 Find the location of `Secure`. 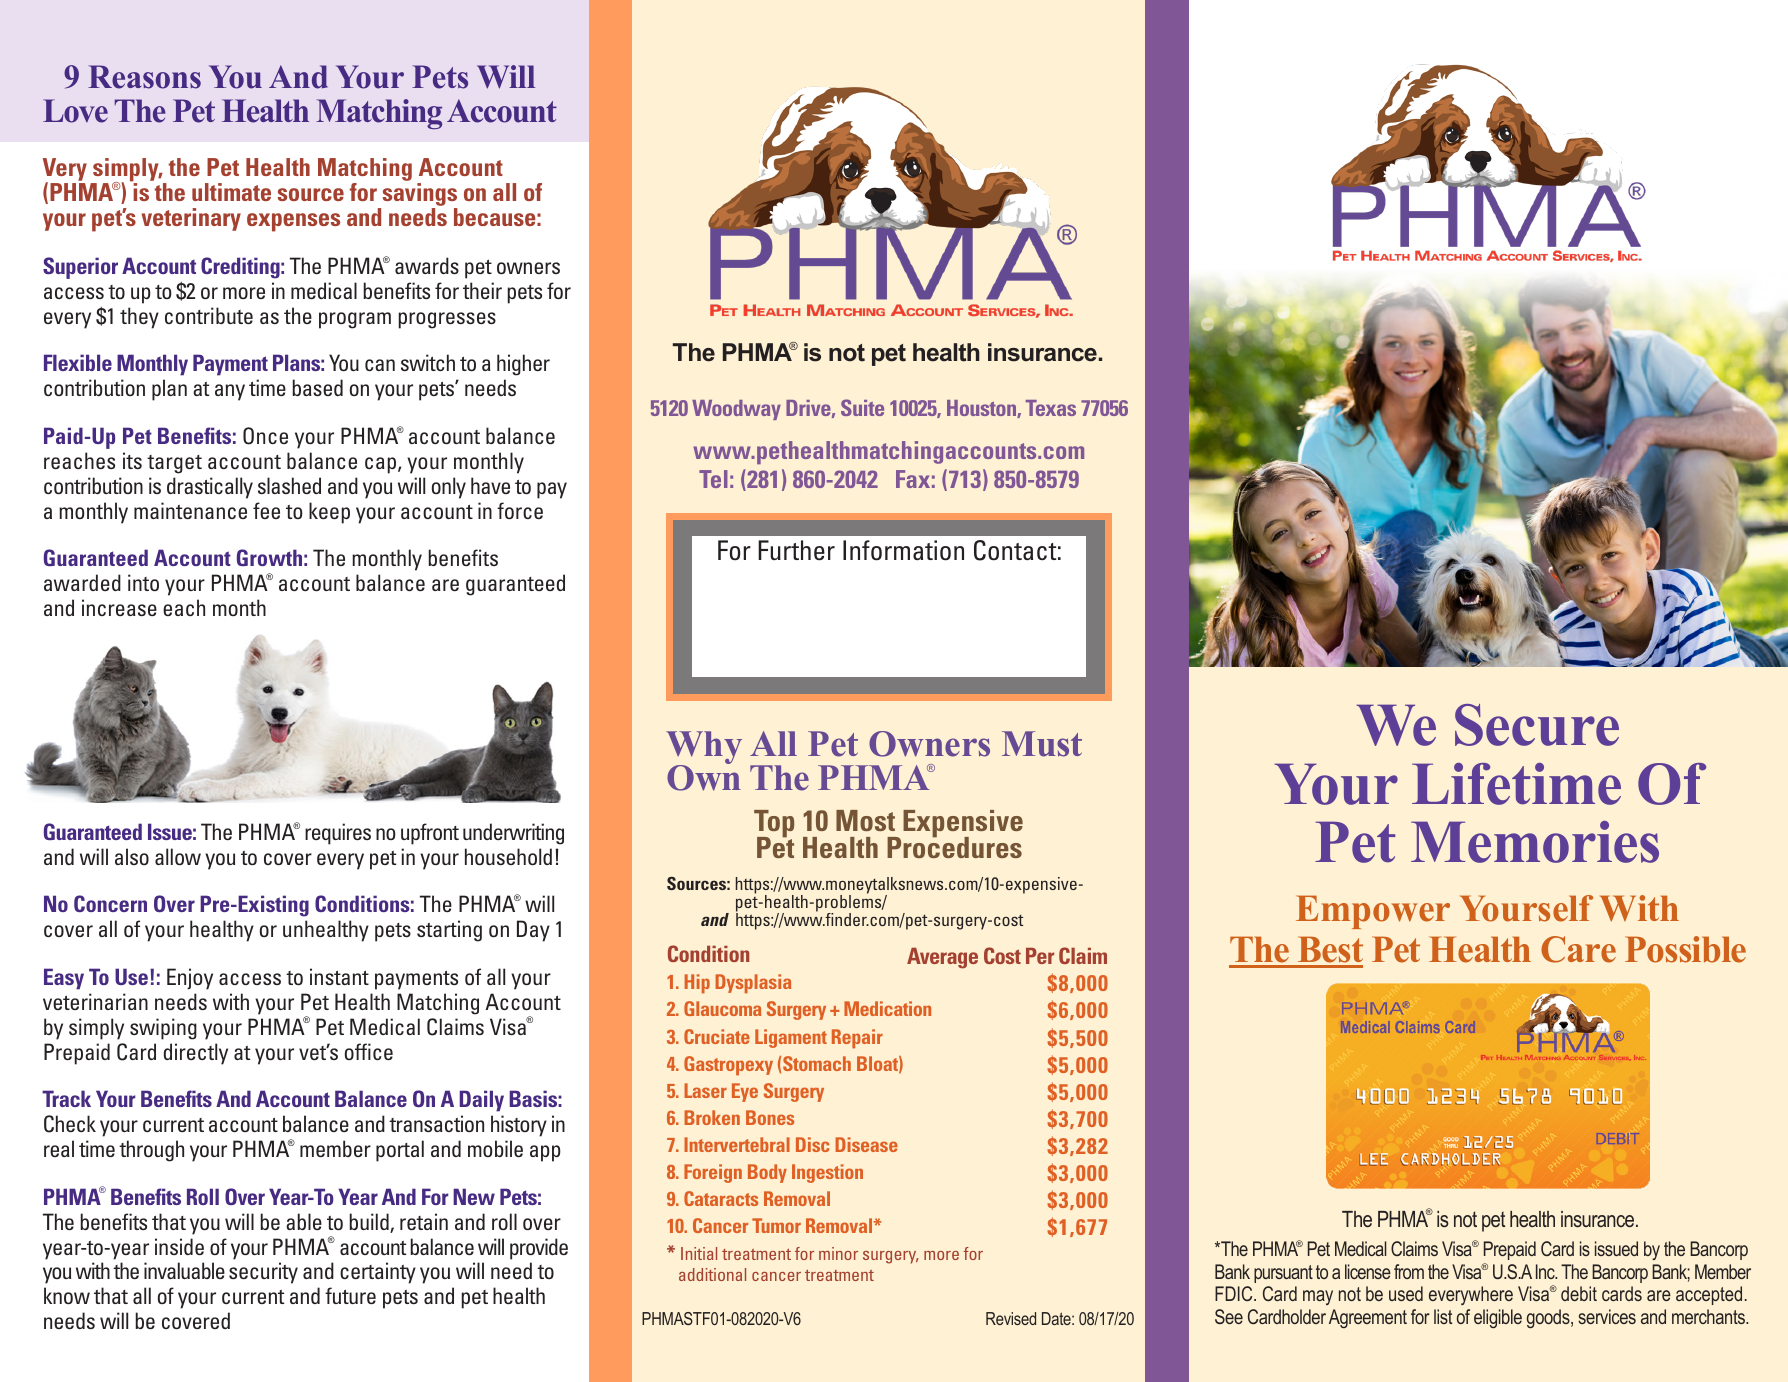

Secure is located at coordinates (1537, 725).
